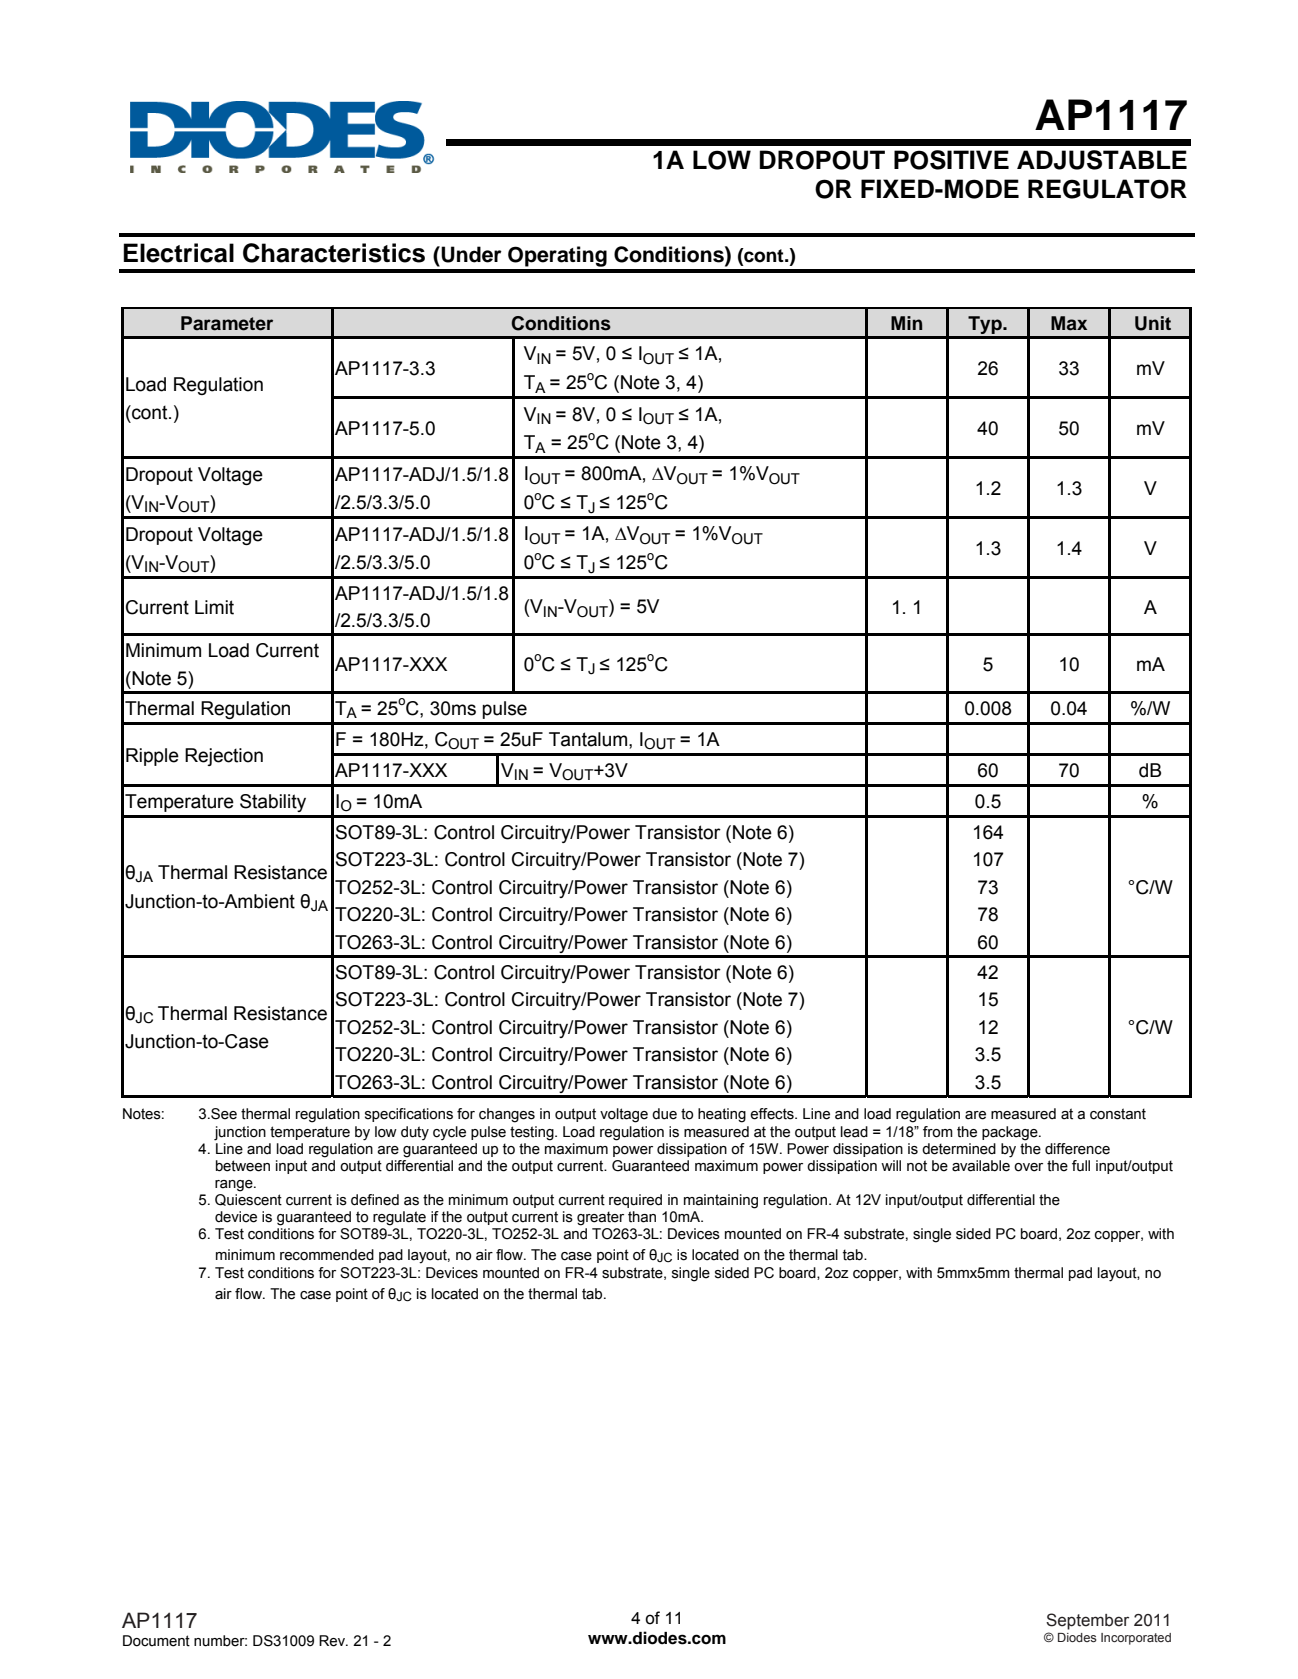  Describe the element at coordinates (334, 253) in the screenshot. I see `Characteristics` at that location.
